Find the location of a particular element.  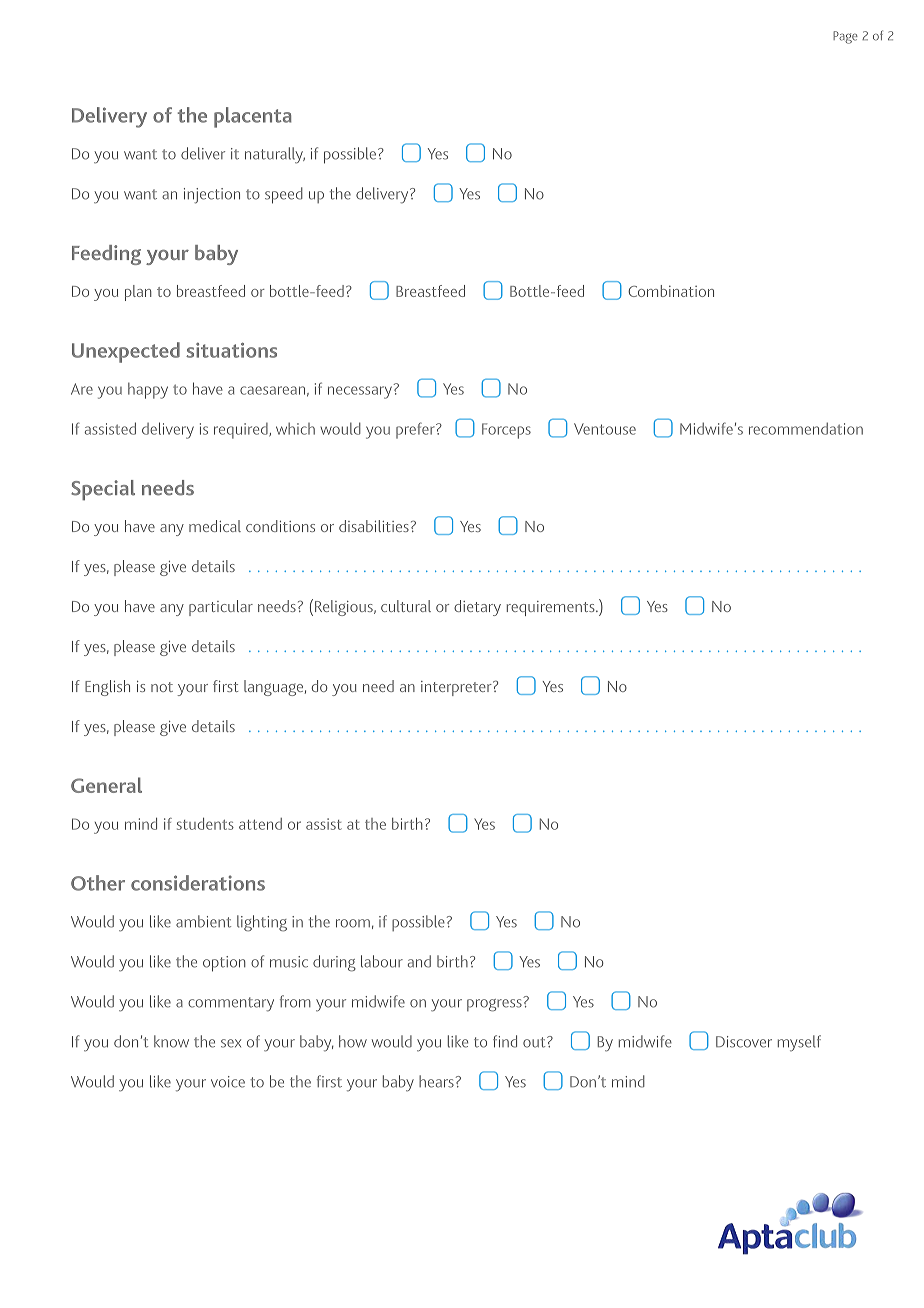

requirements is located at coordinates (552, 608).
